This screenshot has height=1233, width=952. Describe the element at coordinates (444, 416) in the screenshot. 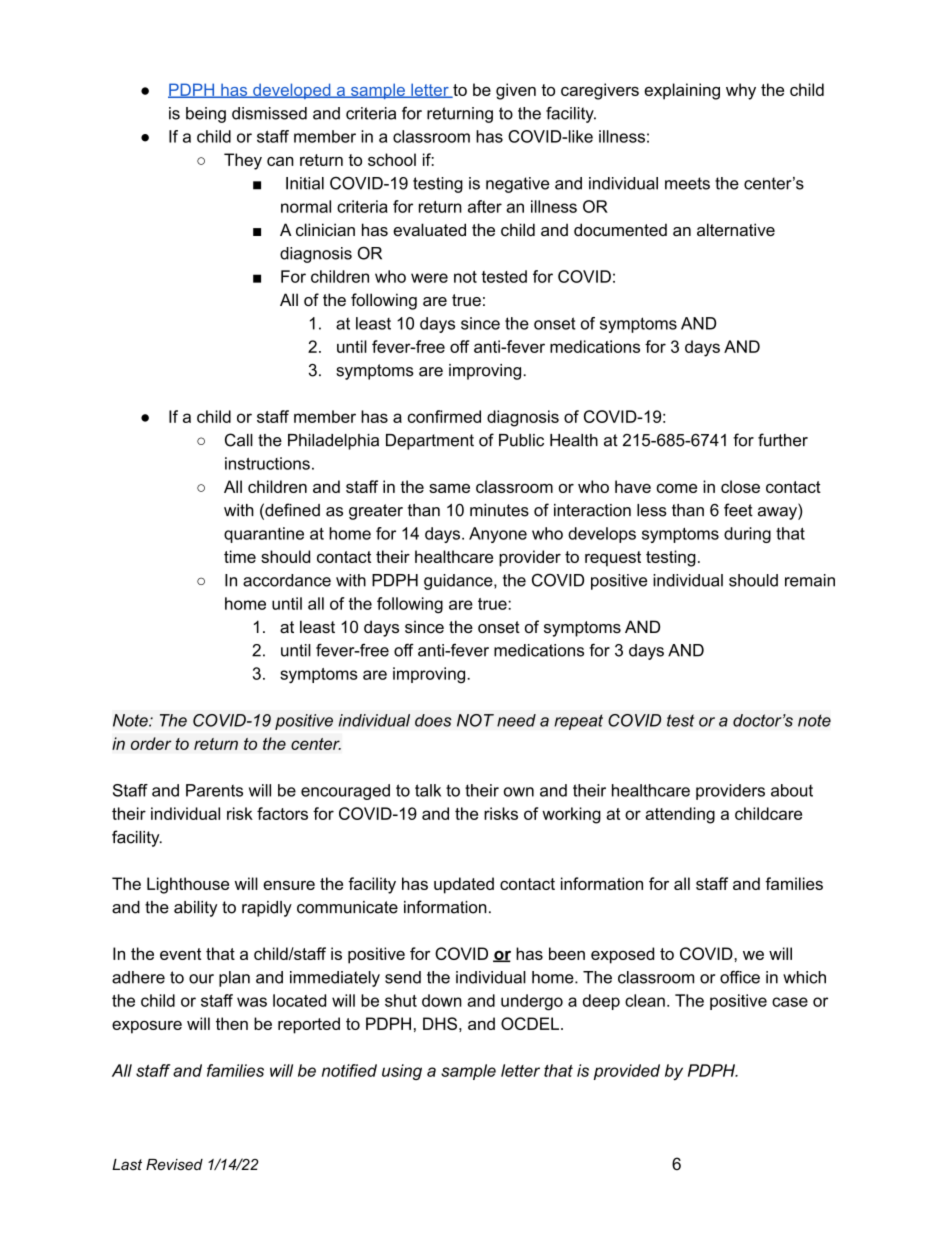

I see `confirmed` at that location.
